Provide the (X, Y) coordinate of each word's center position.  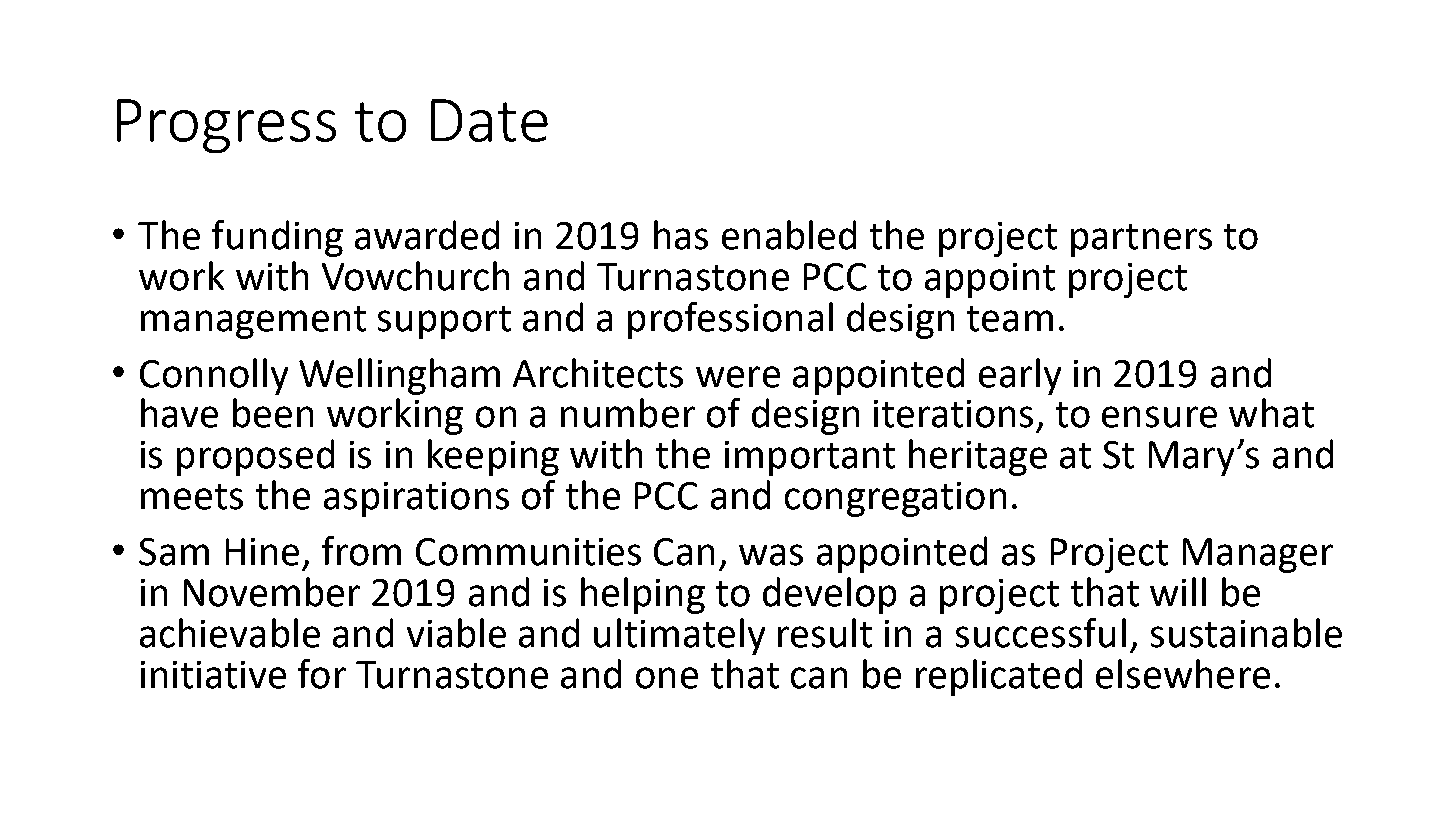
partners (1141, 240)
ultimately (679, 636)
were (738, 377)
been (273, 413)
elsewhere (1183, 674)
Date (489, 120)
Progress (226, 126)
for (322, 674)
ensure (1159, 417)
